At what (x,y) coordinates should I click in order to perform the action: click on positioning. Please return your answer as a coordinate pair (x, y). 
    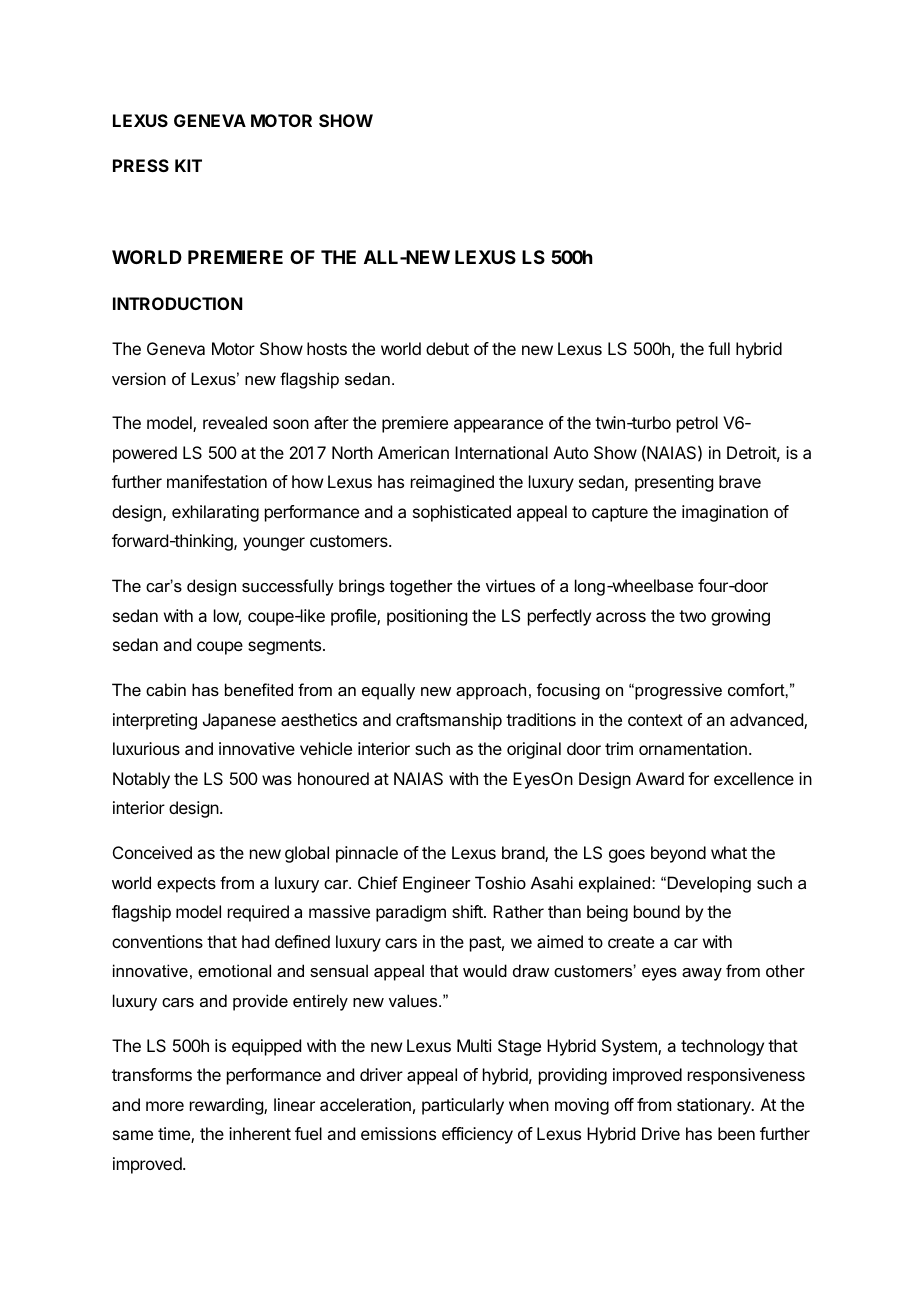
    Looking at the image, I should click on (427, 617).
